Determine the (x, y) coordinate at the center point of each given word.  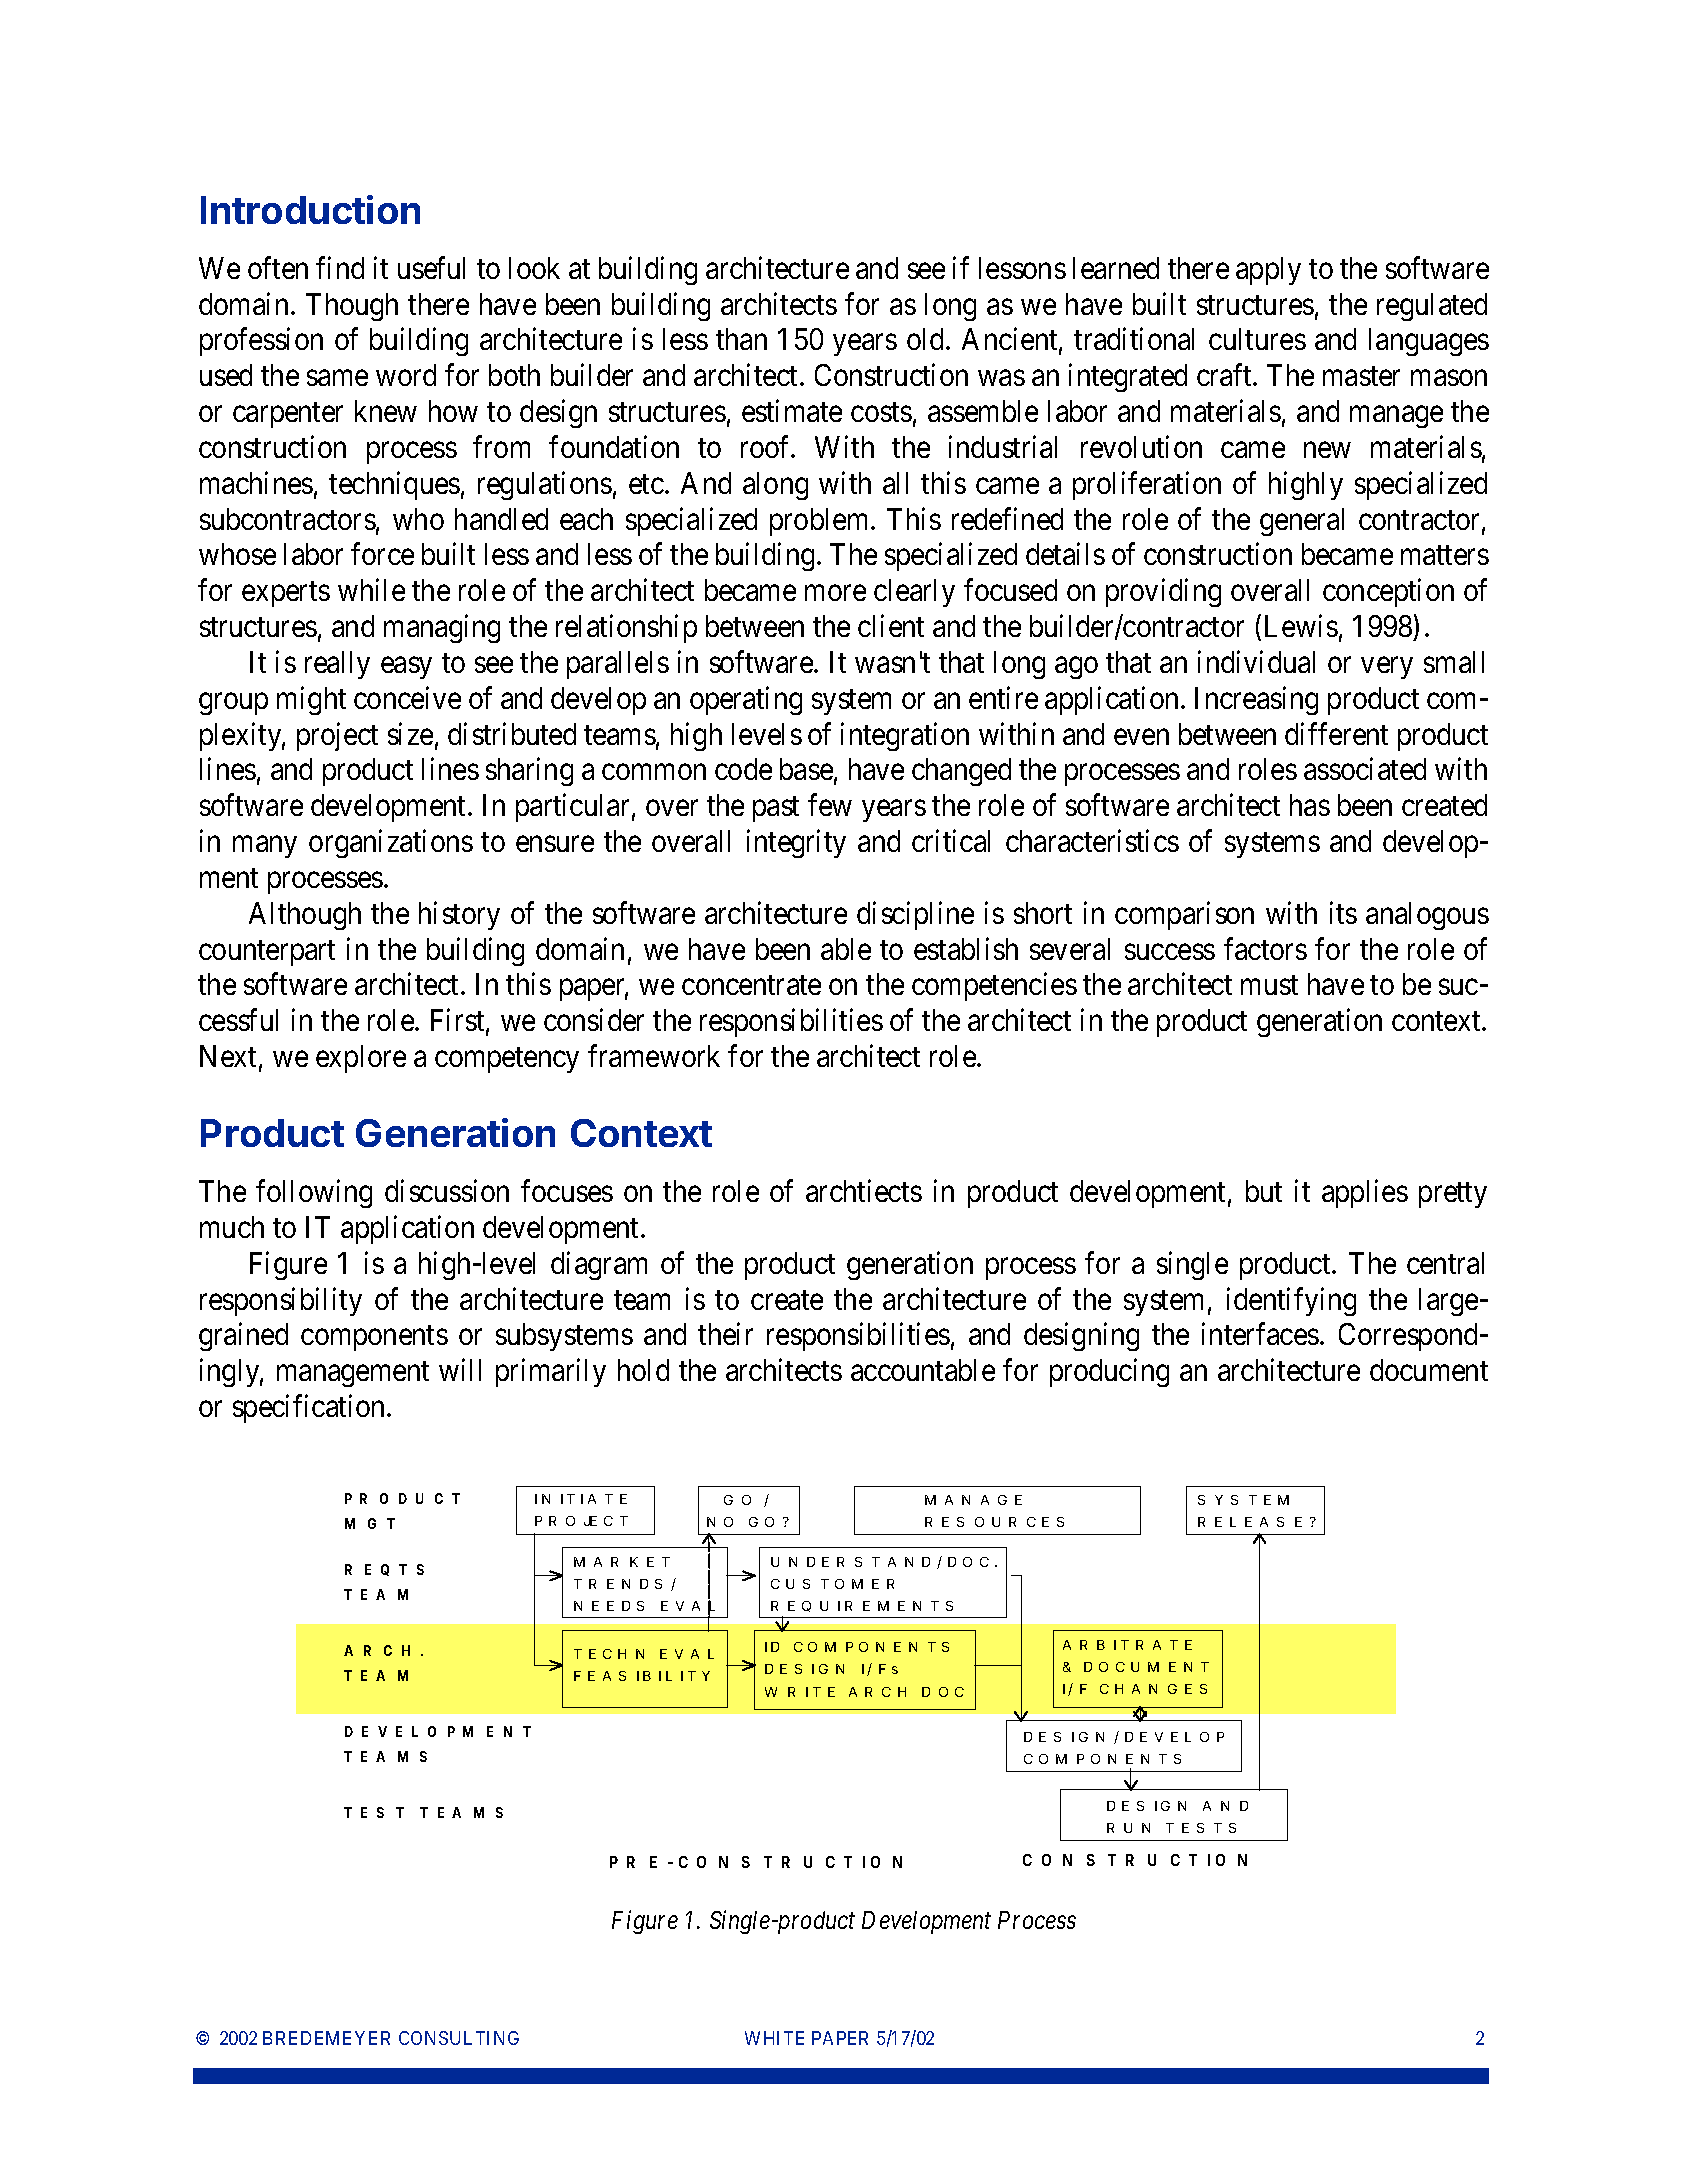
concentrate (751, 985)
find (340, 267)
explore (361, 1059)
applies (1365, 1194)
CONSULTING (459, 2038)
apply (1268, 271)
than (741, 339)
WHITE (774, 2038)
